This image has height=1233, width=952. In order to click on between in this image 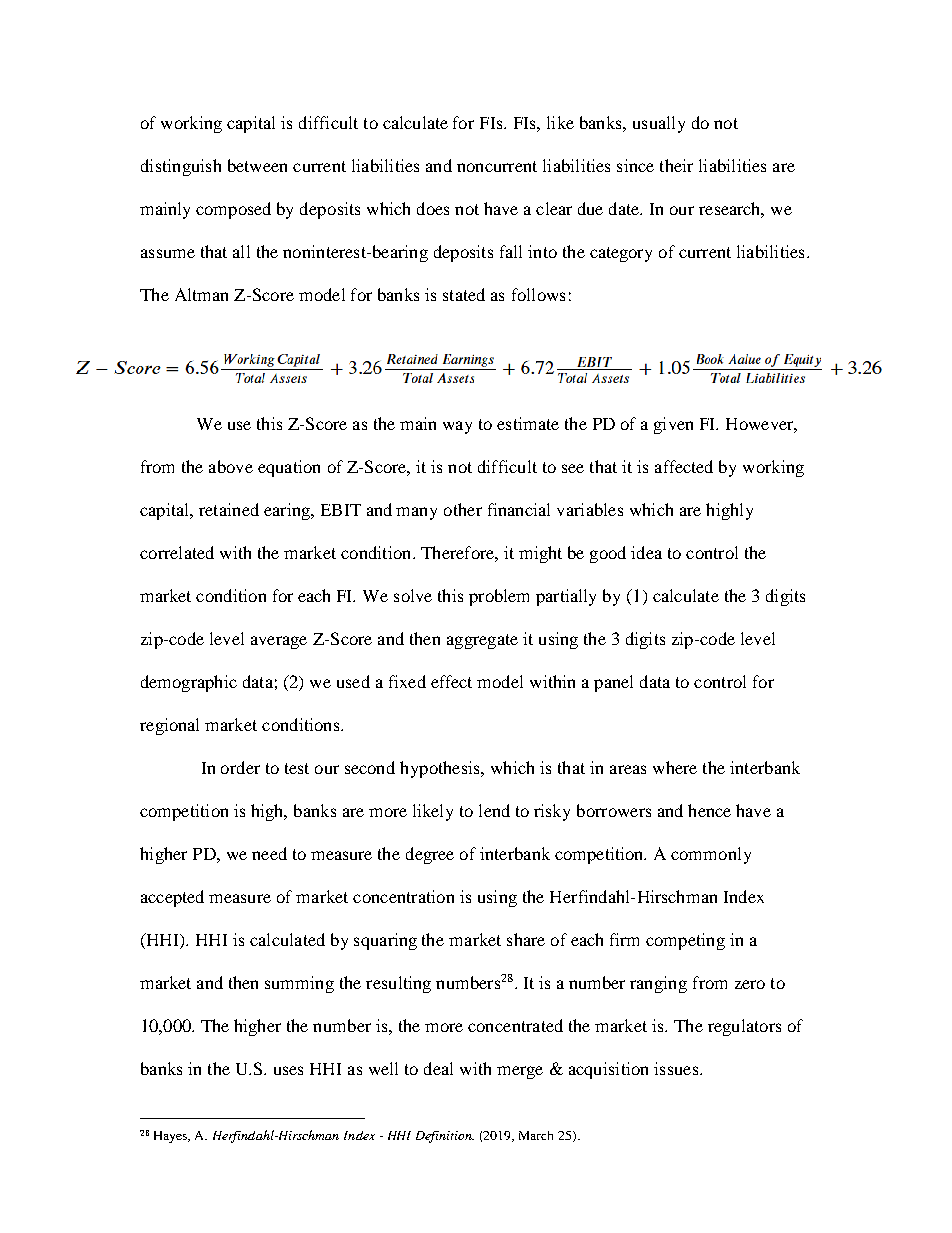, I will do `click(257, 165)`.
